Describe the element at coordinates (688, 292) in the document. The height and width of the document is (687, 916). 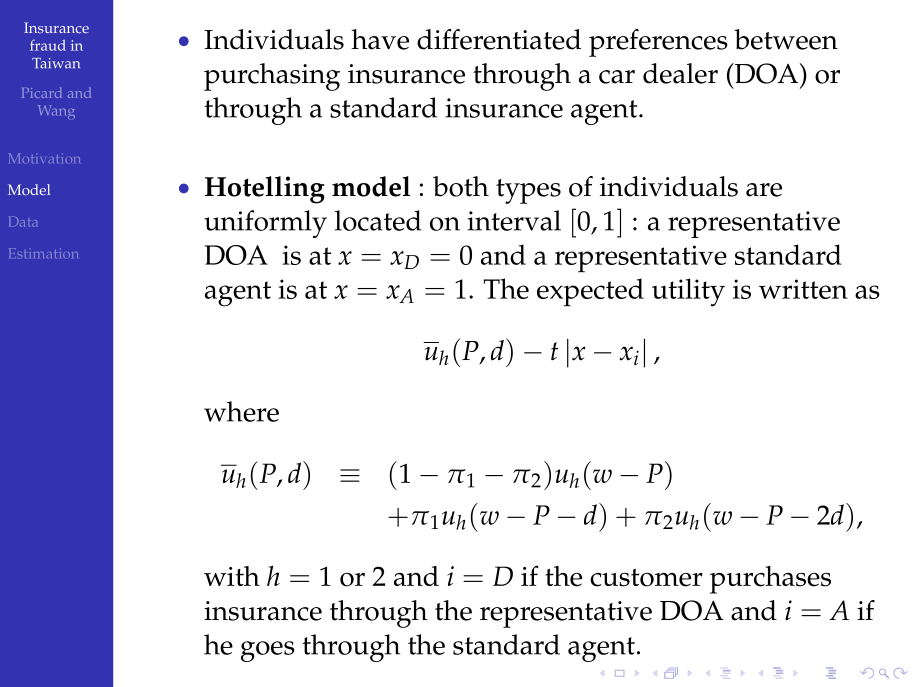
I see `utility` at that location.
